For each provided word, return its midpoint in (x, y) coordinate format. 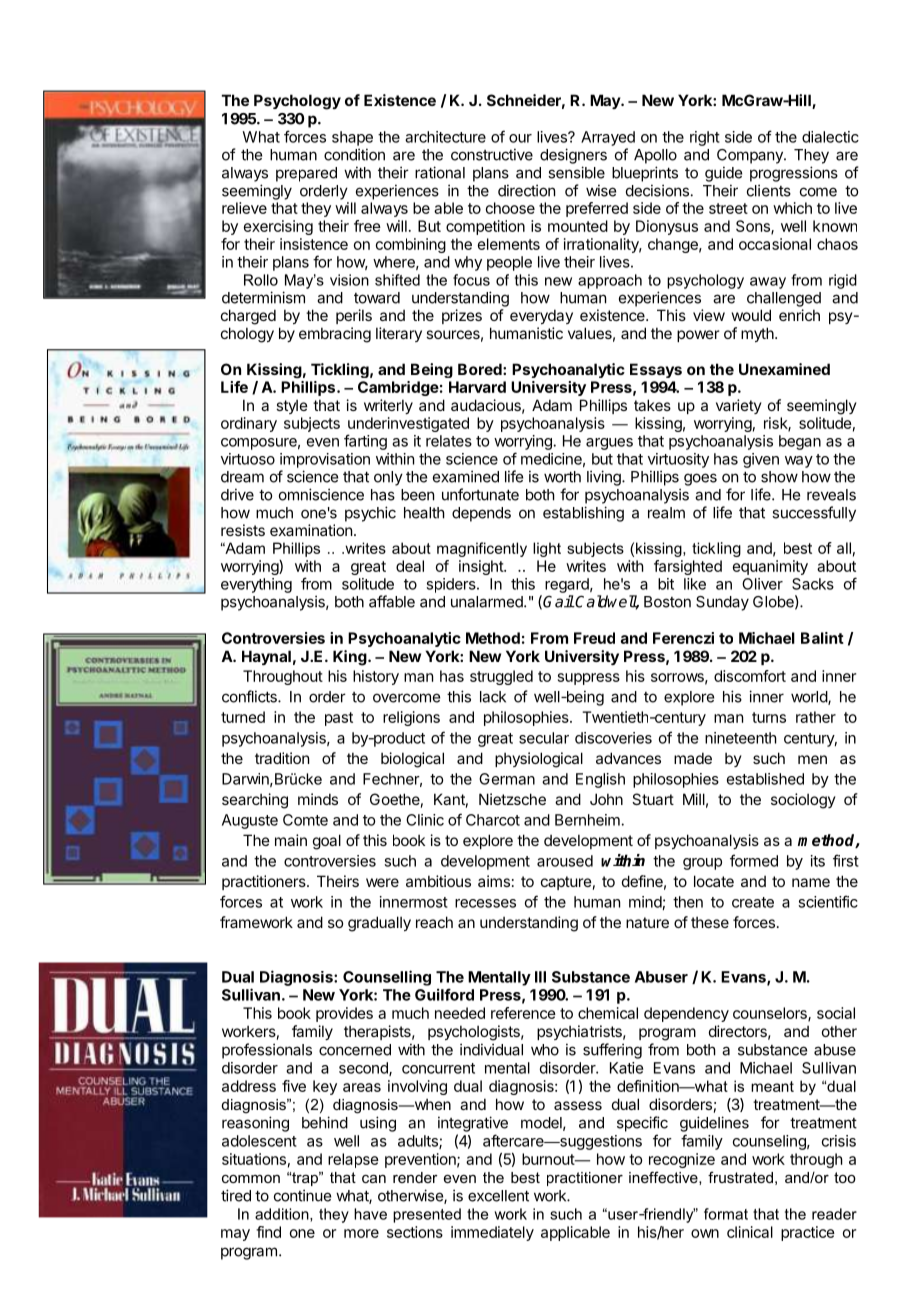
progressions (794, 174)
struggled (501, 677)
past (339, 719)
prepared (306, 174)
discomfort (750, 676)
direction (526, 190)
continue (302, 1195)
